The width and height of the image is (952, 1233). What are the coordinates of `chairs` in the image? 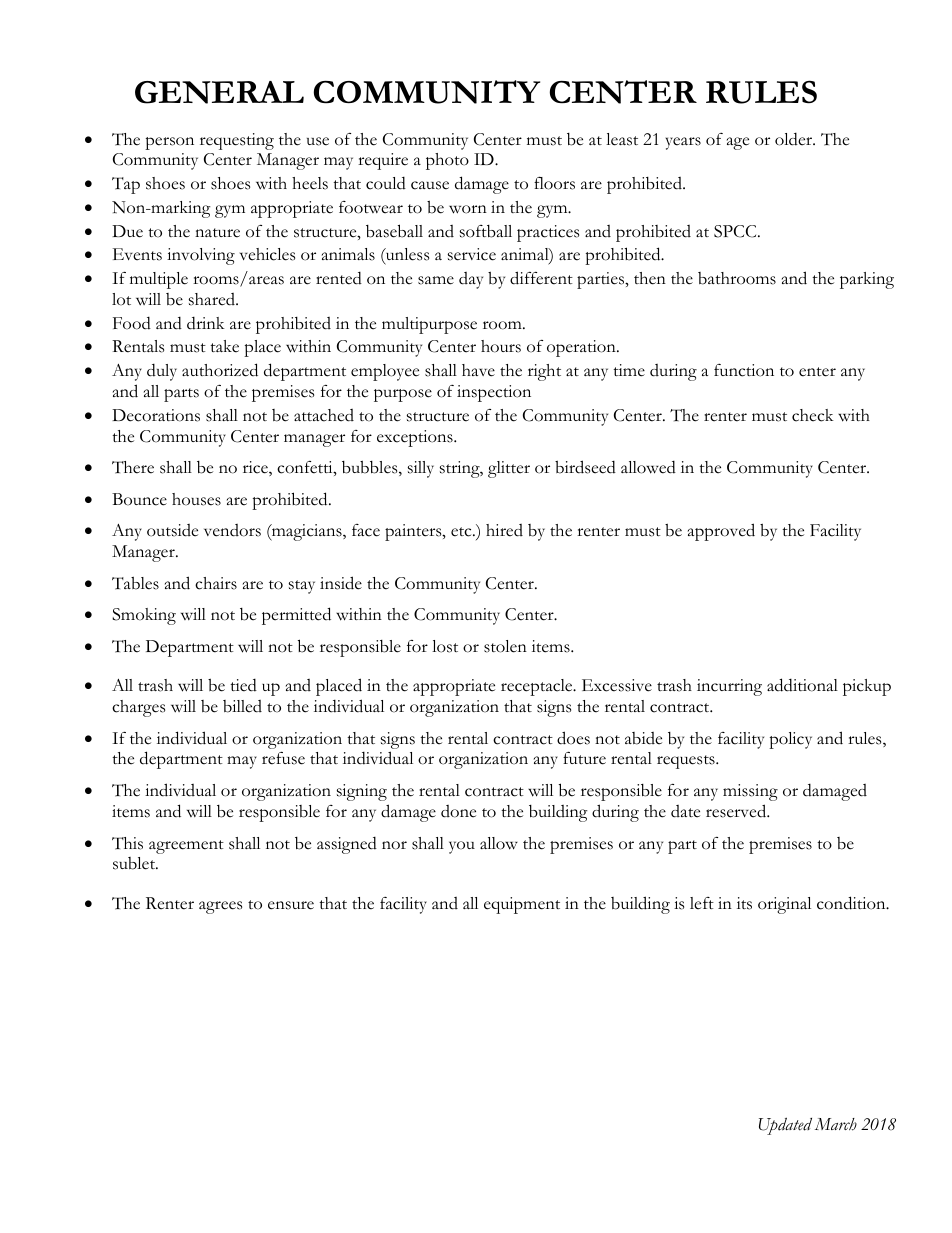 It's located at (216, 583).
